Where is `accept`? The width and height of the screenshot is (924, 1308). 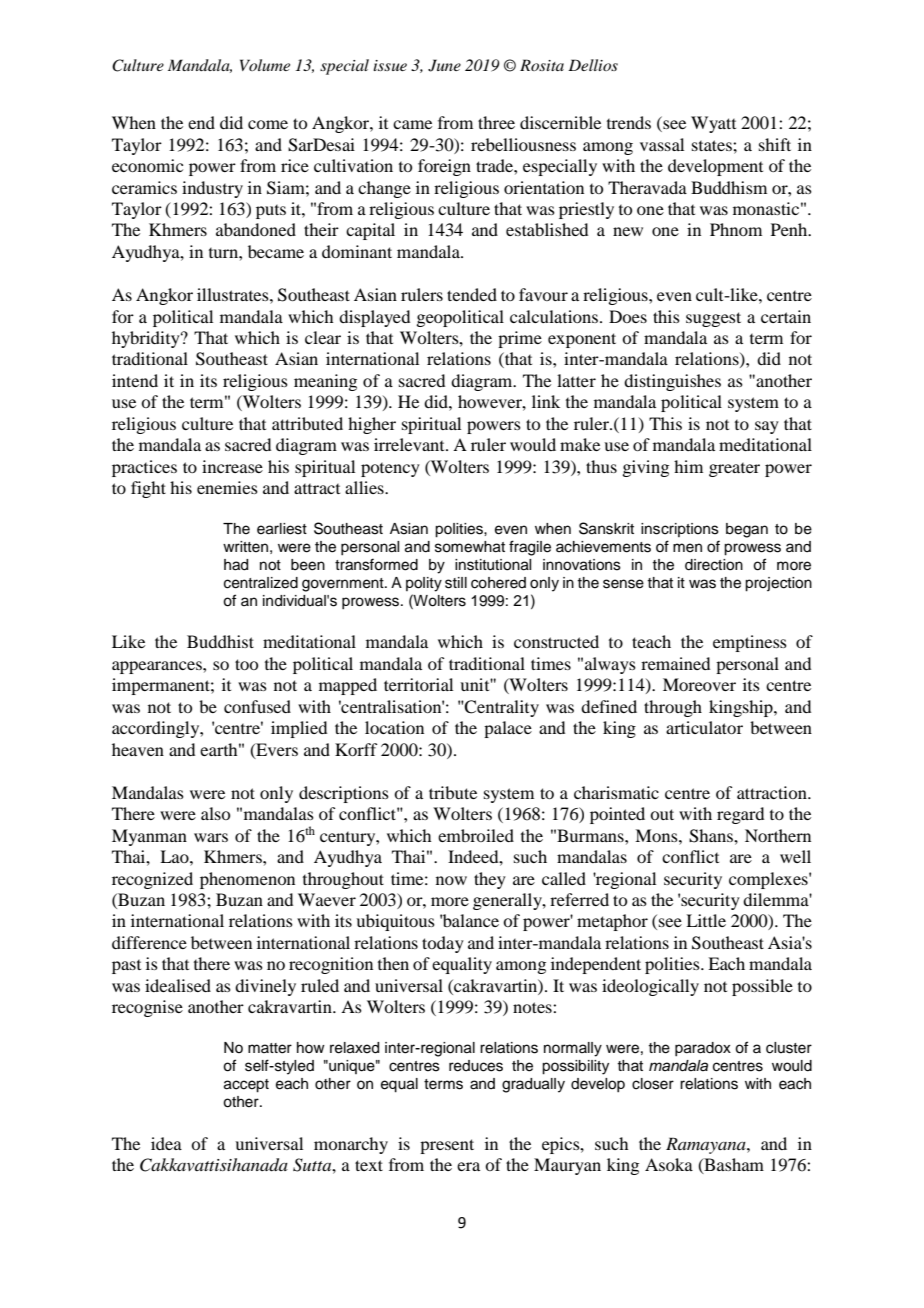
accept is located at coordinates (246, 1086).
